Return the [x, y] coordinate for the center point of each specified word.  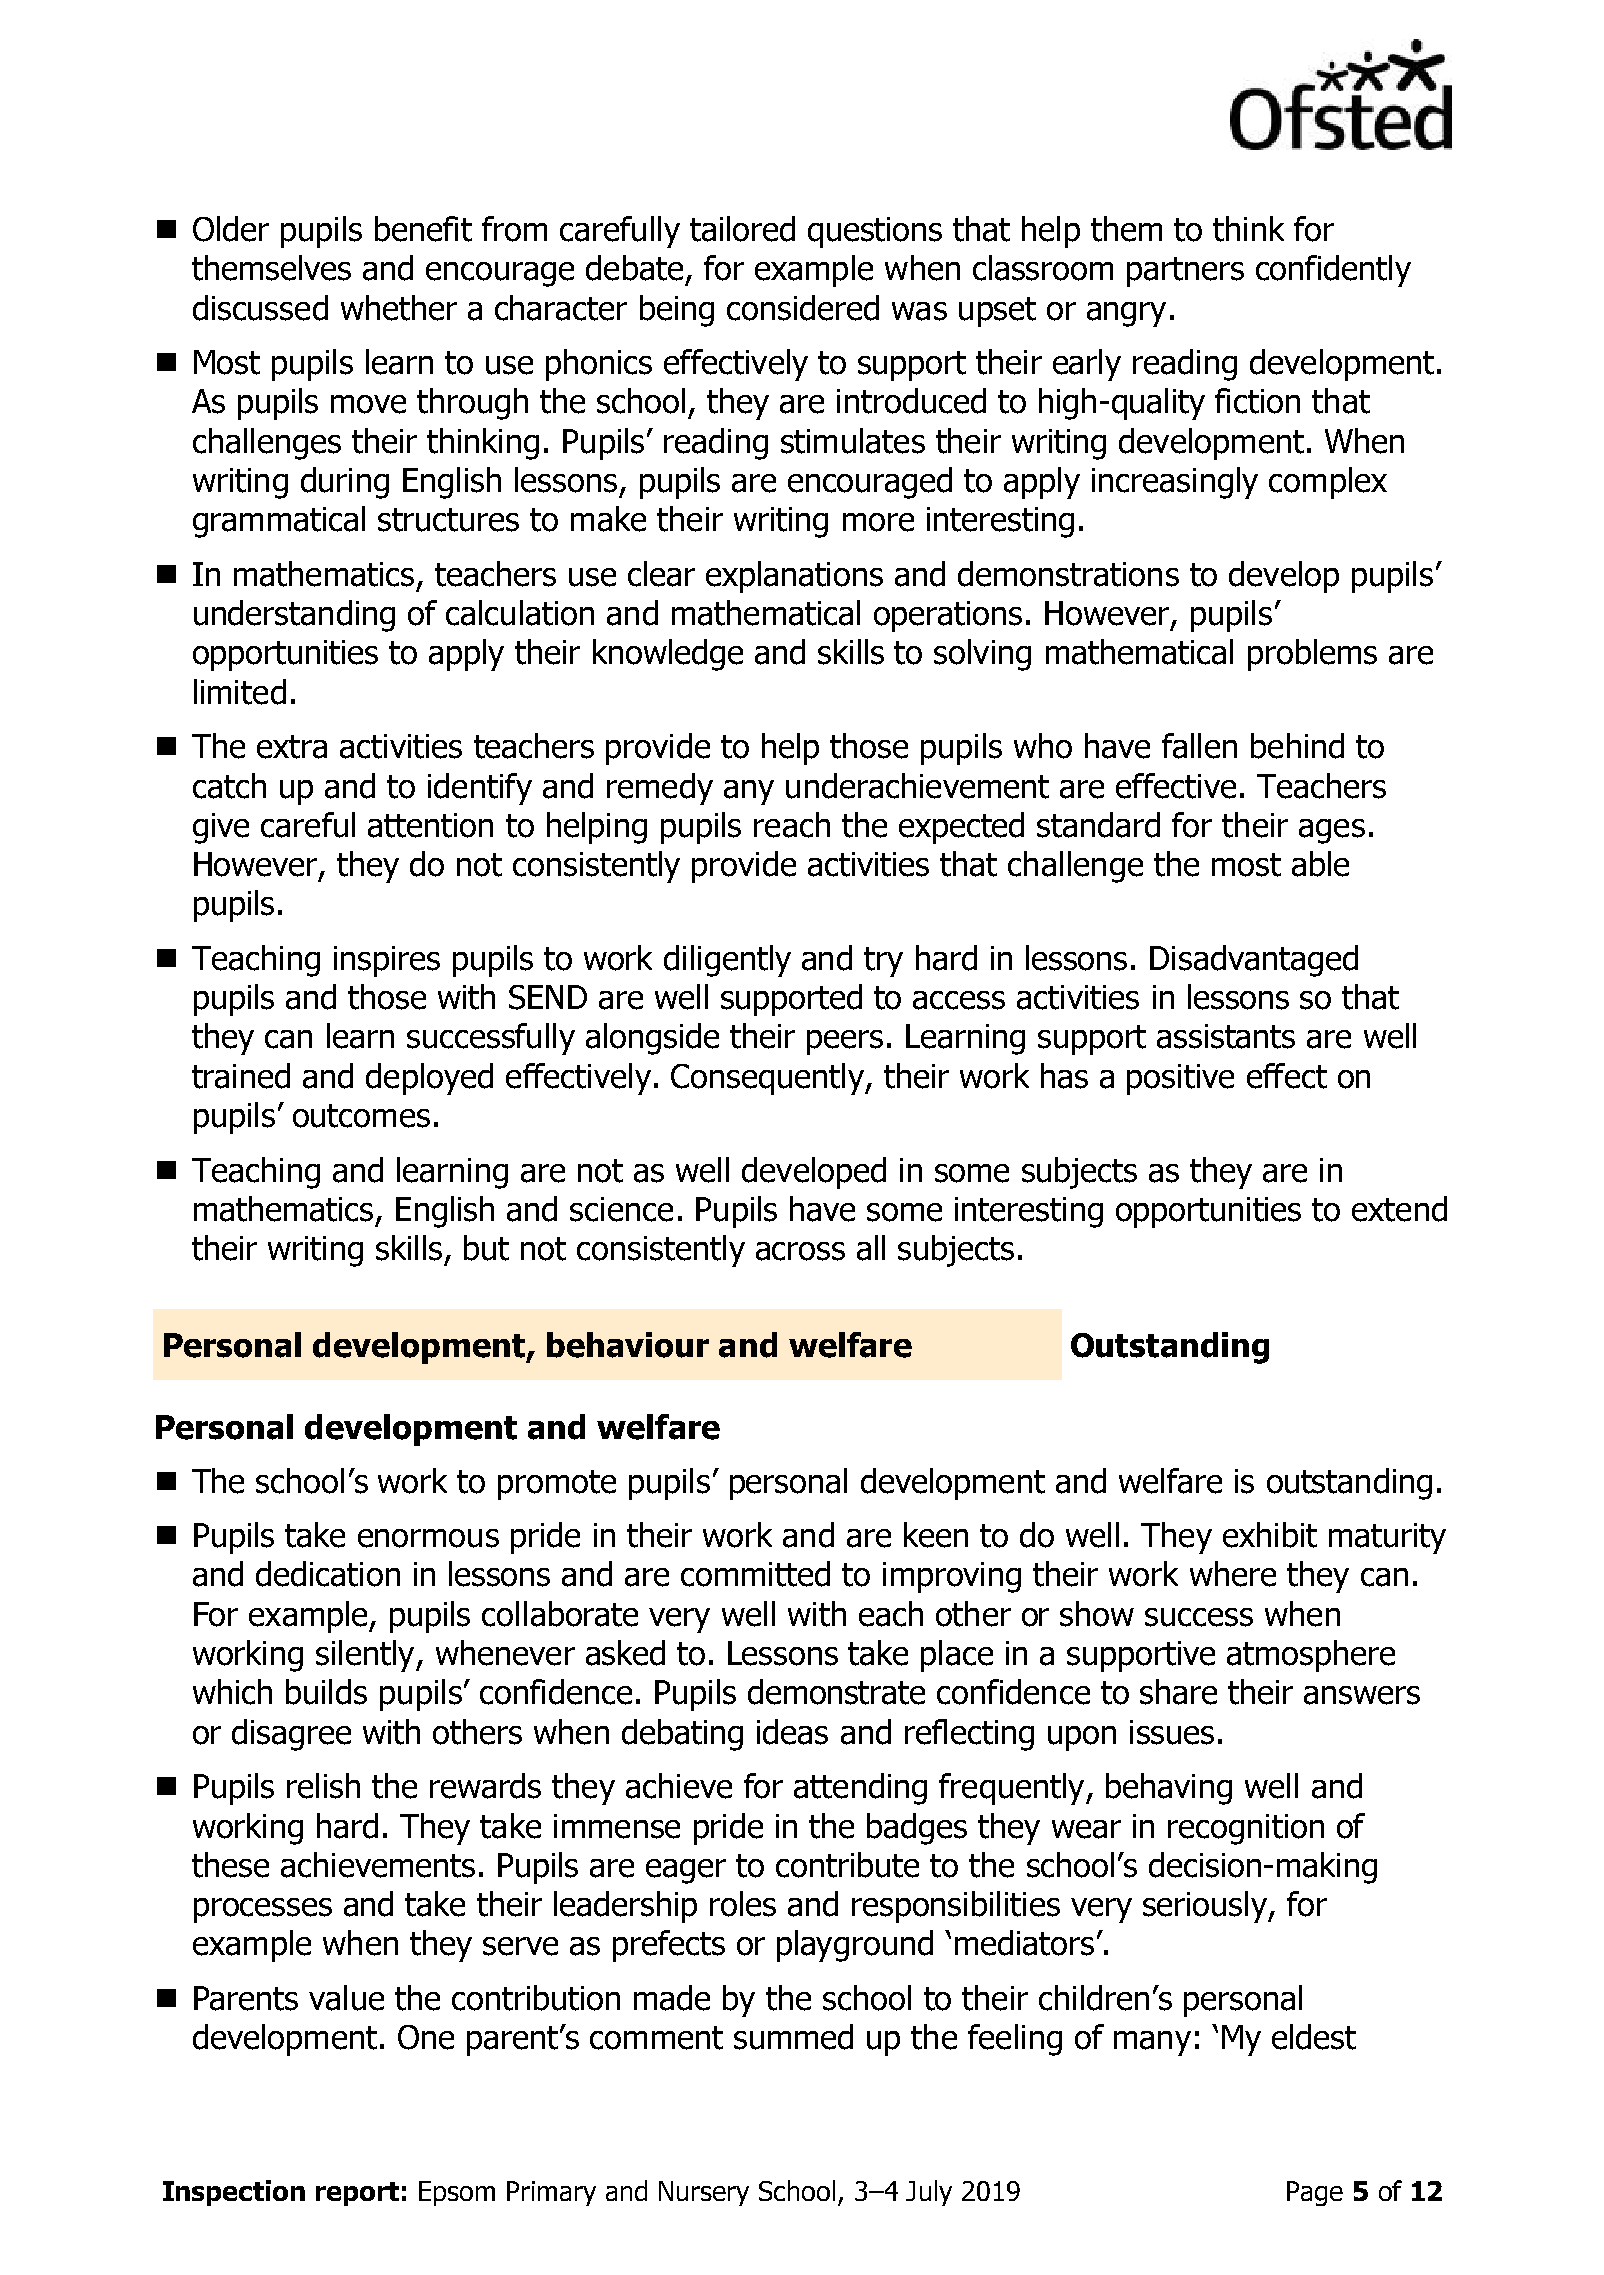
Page [1315, 2193]
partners [1185, 272]
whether [399, 308]
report [357, 2194]
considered [803, 308]
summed [793, 2037]
